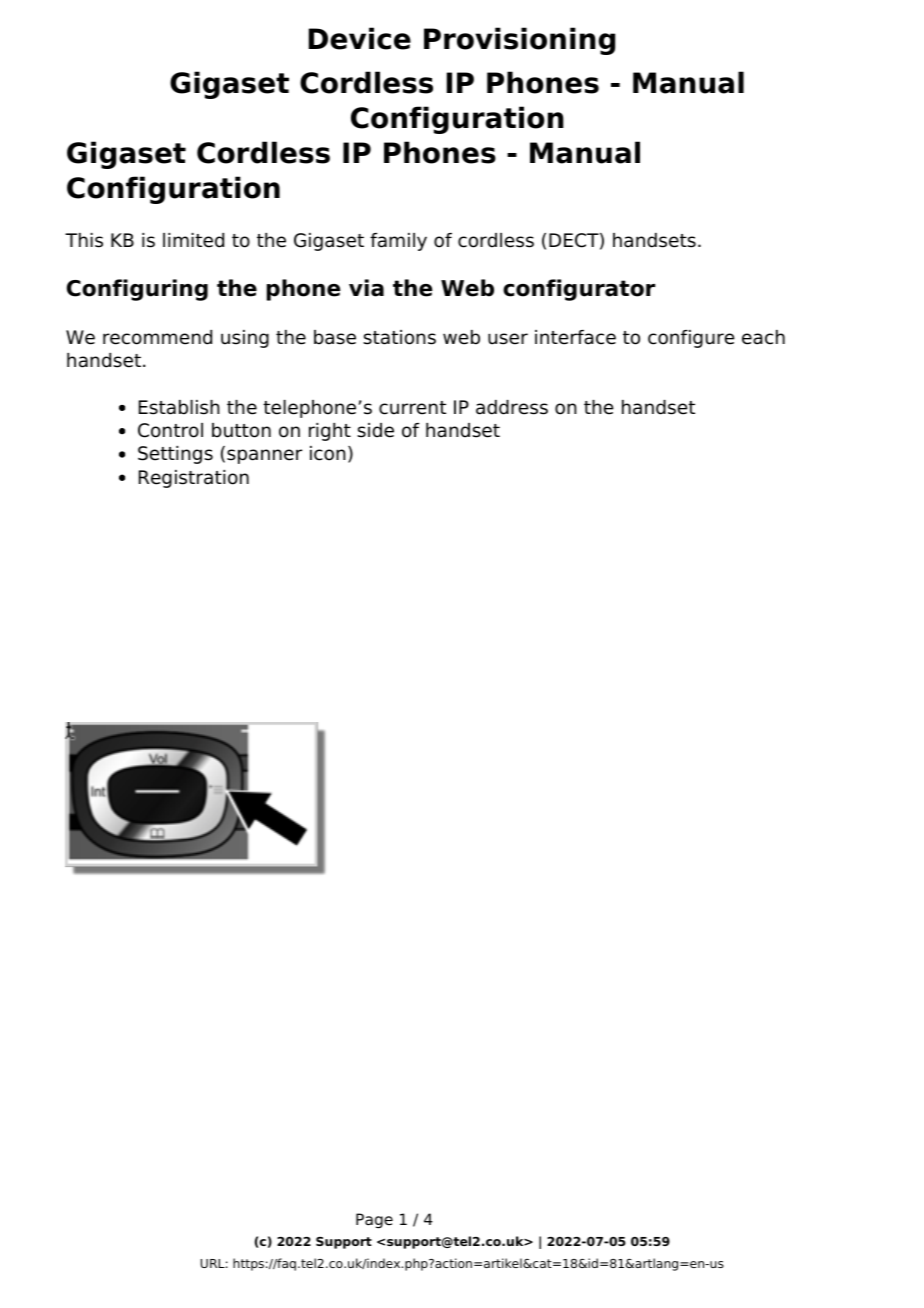  What do you see at coordinates (194, 479) in the image?
I see `Registration` at bounding box center [194, 479].
